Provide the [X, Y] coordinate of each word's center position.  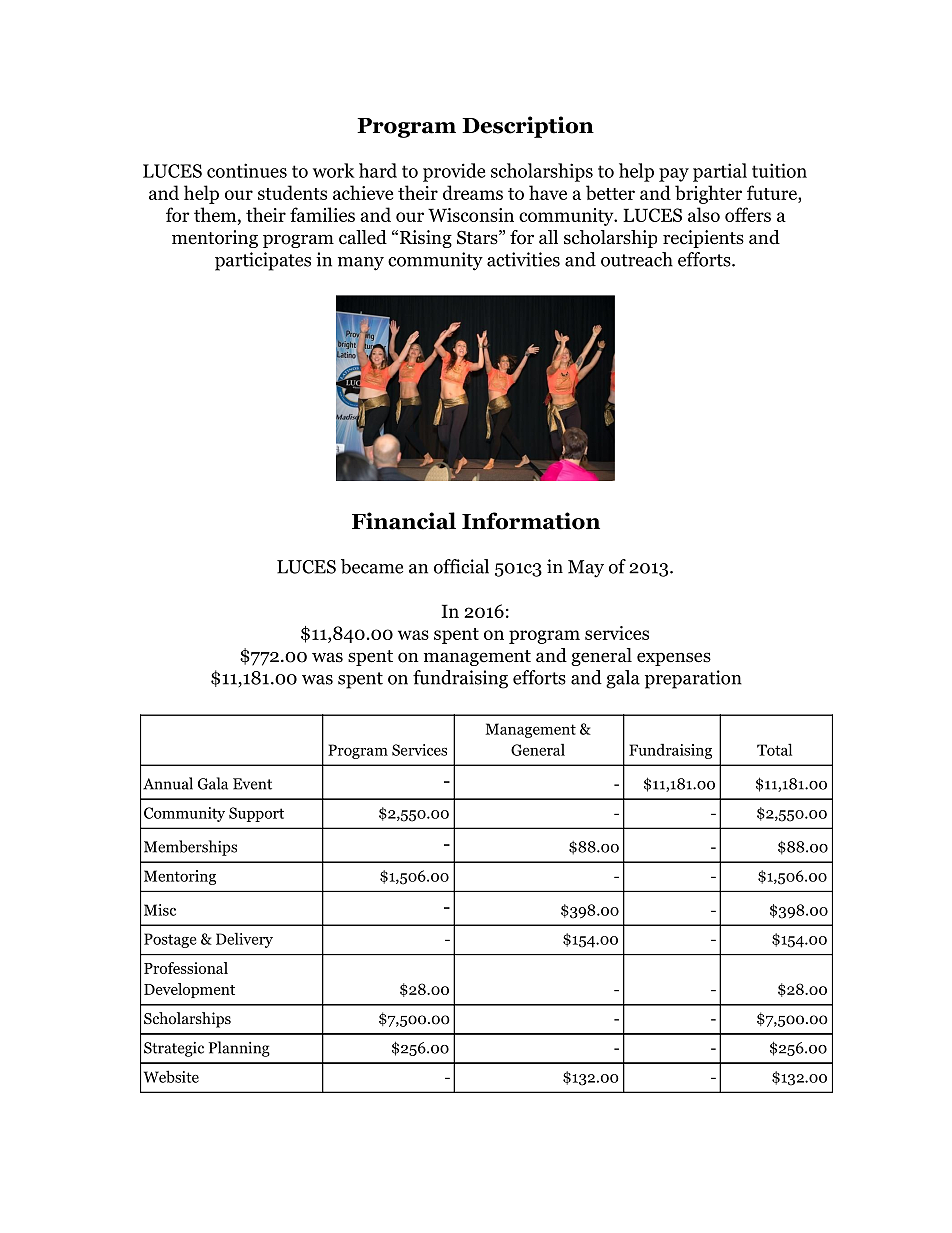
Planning [239, 1049]
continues [247, 170]
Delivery [244, 940]
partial [720, 172]
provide [454, 172]
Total [774, 749]
